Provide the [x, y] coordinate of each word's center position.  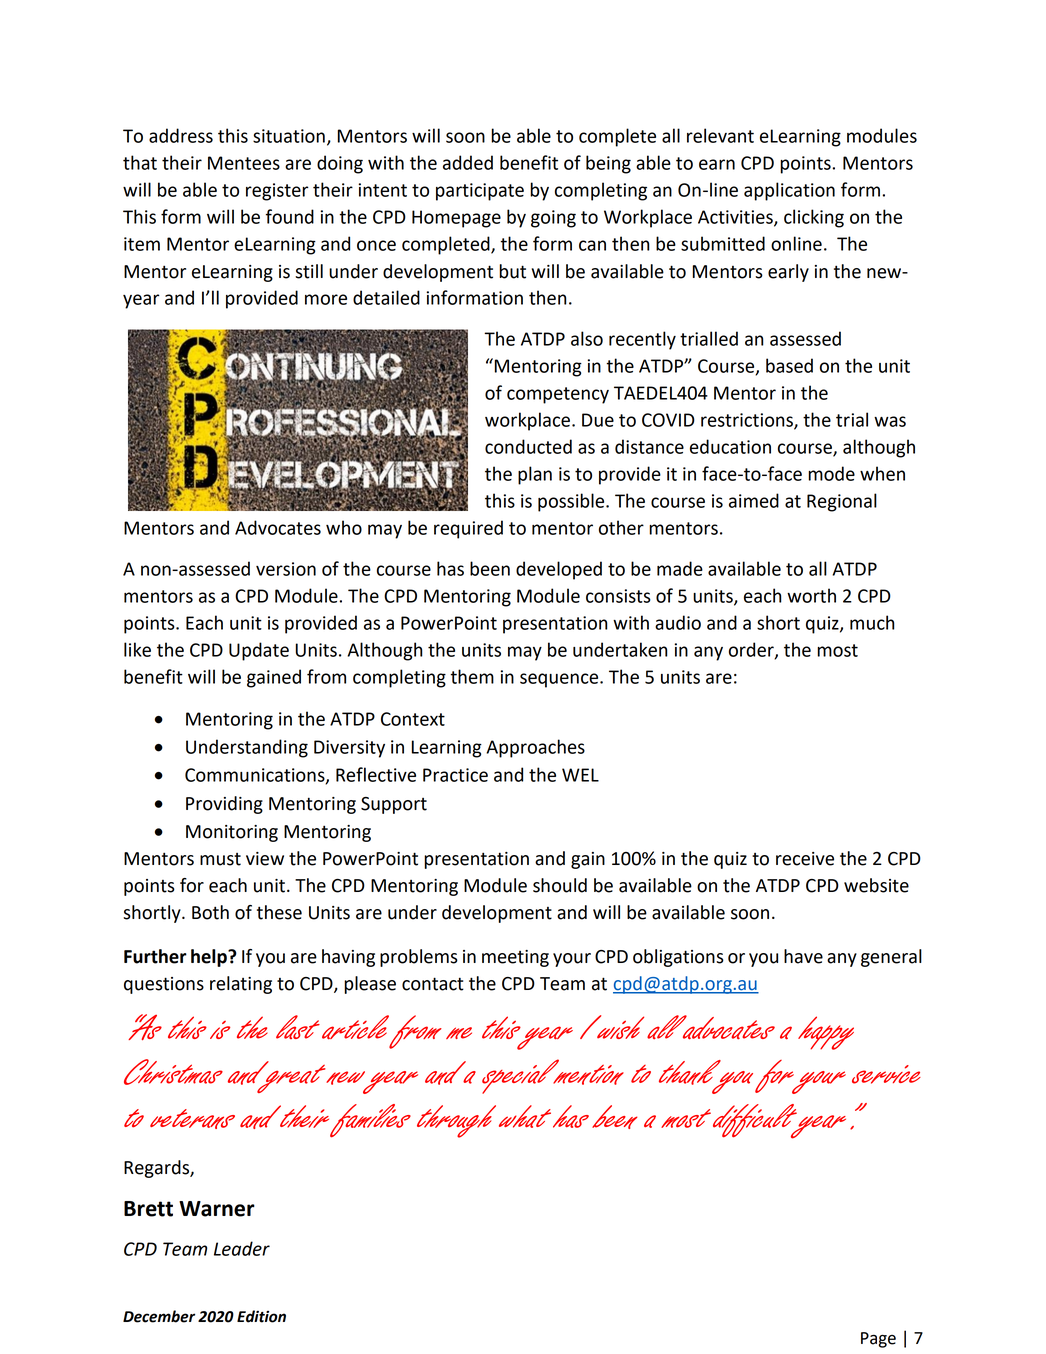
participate [480, 192]
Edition [261, 1316]
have [803, 956]
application [789, 191]
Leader [242, 1248]
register [277, 192]
